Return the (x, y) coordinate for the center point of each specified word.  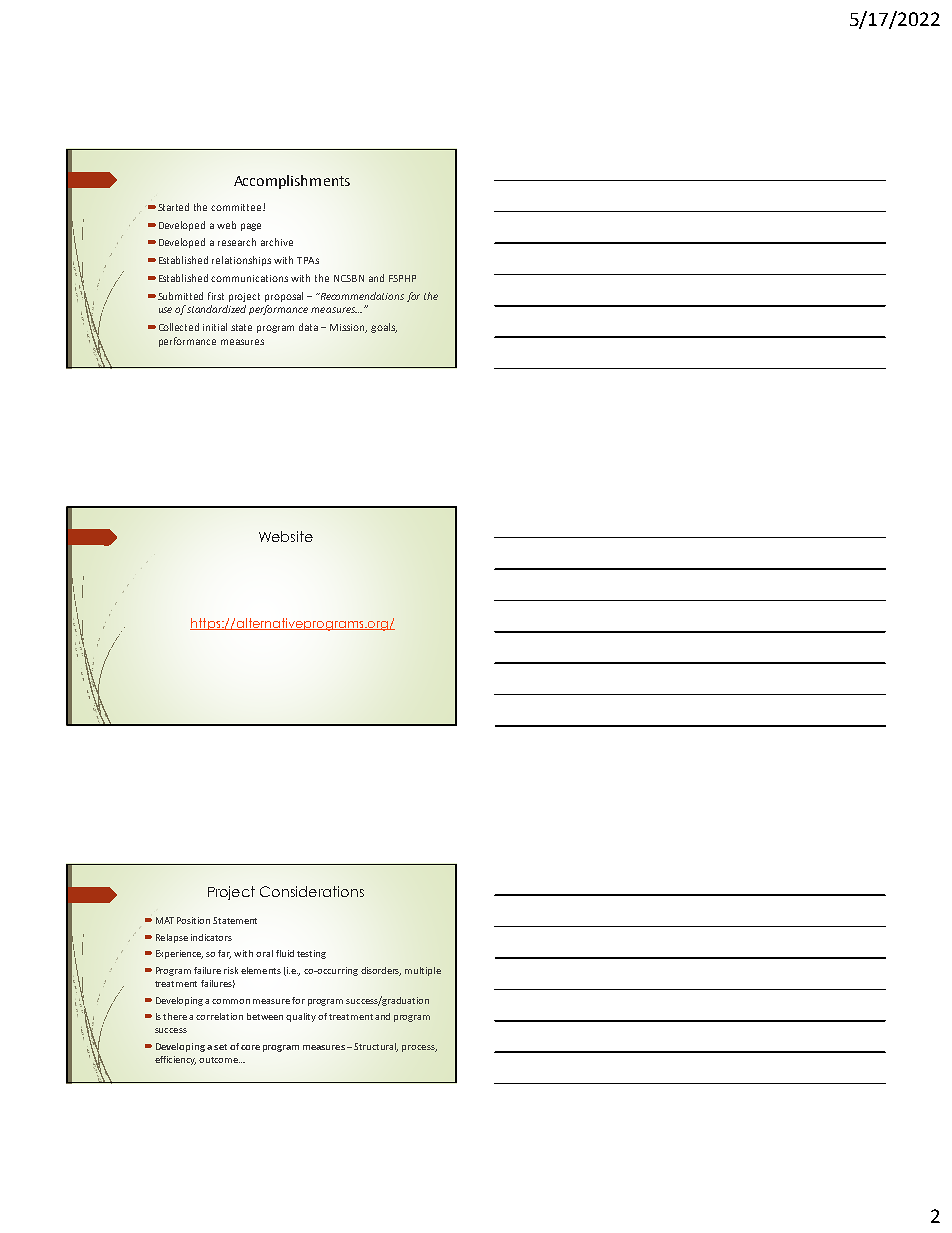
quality (301, 1017)
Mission (348, 328)
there (175, 1016)
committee (237, 207)
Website (286, 536)
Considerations (312, 891)
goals (384, 328)
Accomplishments (292, 182)
